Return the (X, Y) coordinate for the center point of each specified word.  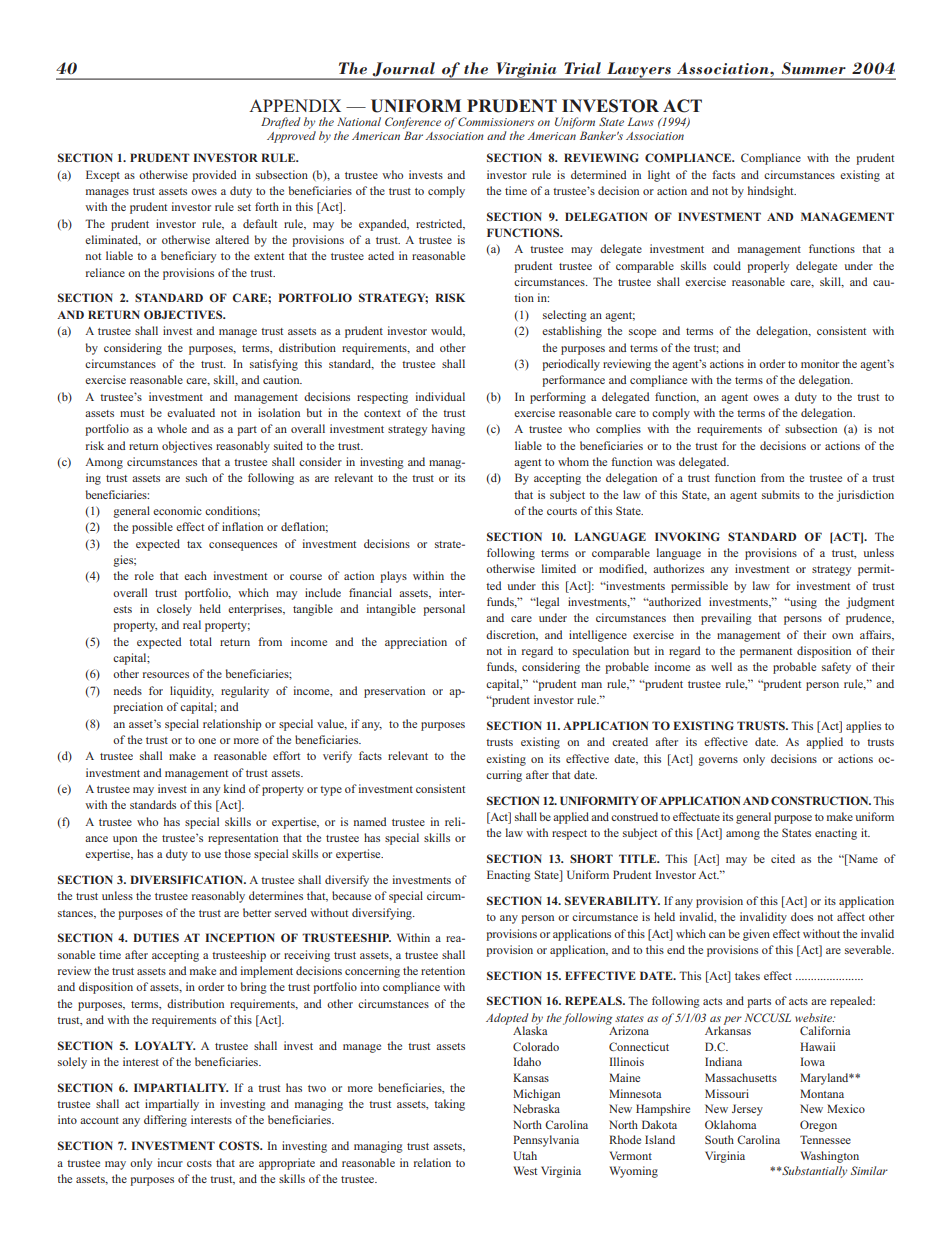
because (351, 895)
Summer (814, 68)
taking (449, 1105)
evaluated (191, 412)
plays (393, 577)
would (448, 331)
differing (165, 1121)
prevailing (726, 619)
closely (174, 610)
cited (783, 858)
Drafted (280, 123)
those (237, 853)
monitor (820, 363)
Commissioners (496, 121)
